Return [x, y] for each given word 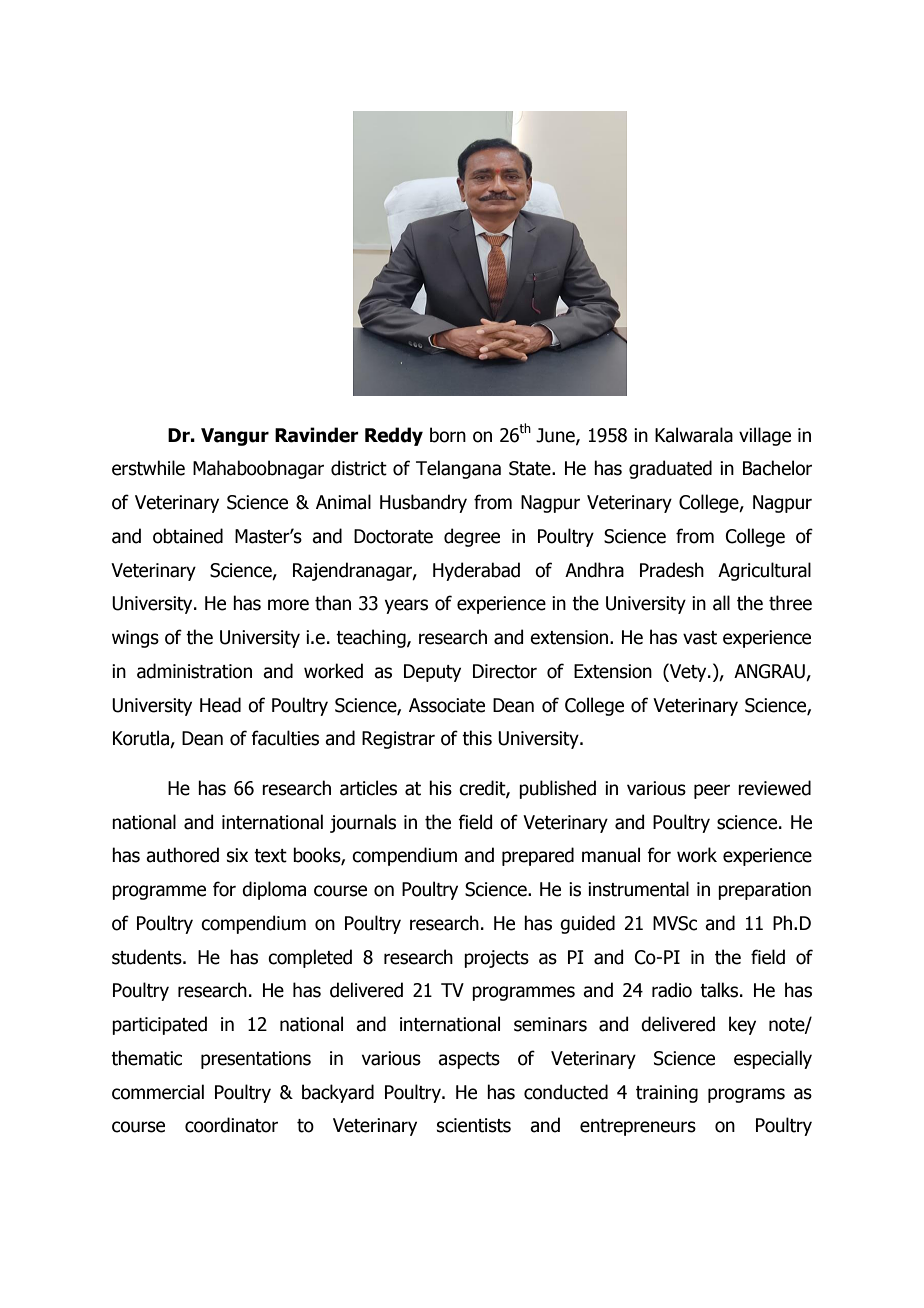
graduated [670, 469]
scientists [474, 1125]
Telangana [458, 469]
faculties [285, 738]
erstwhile [148, 468]
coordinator [231, 1125]
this [477, 738]
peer [712, 791]
